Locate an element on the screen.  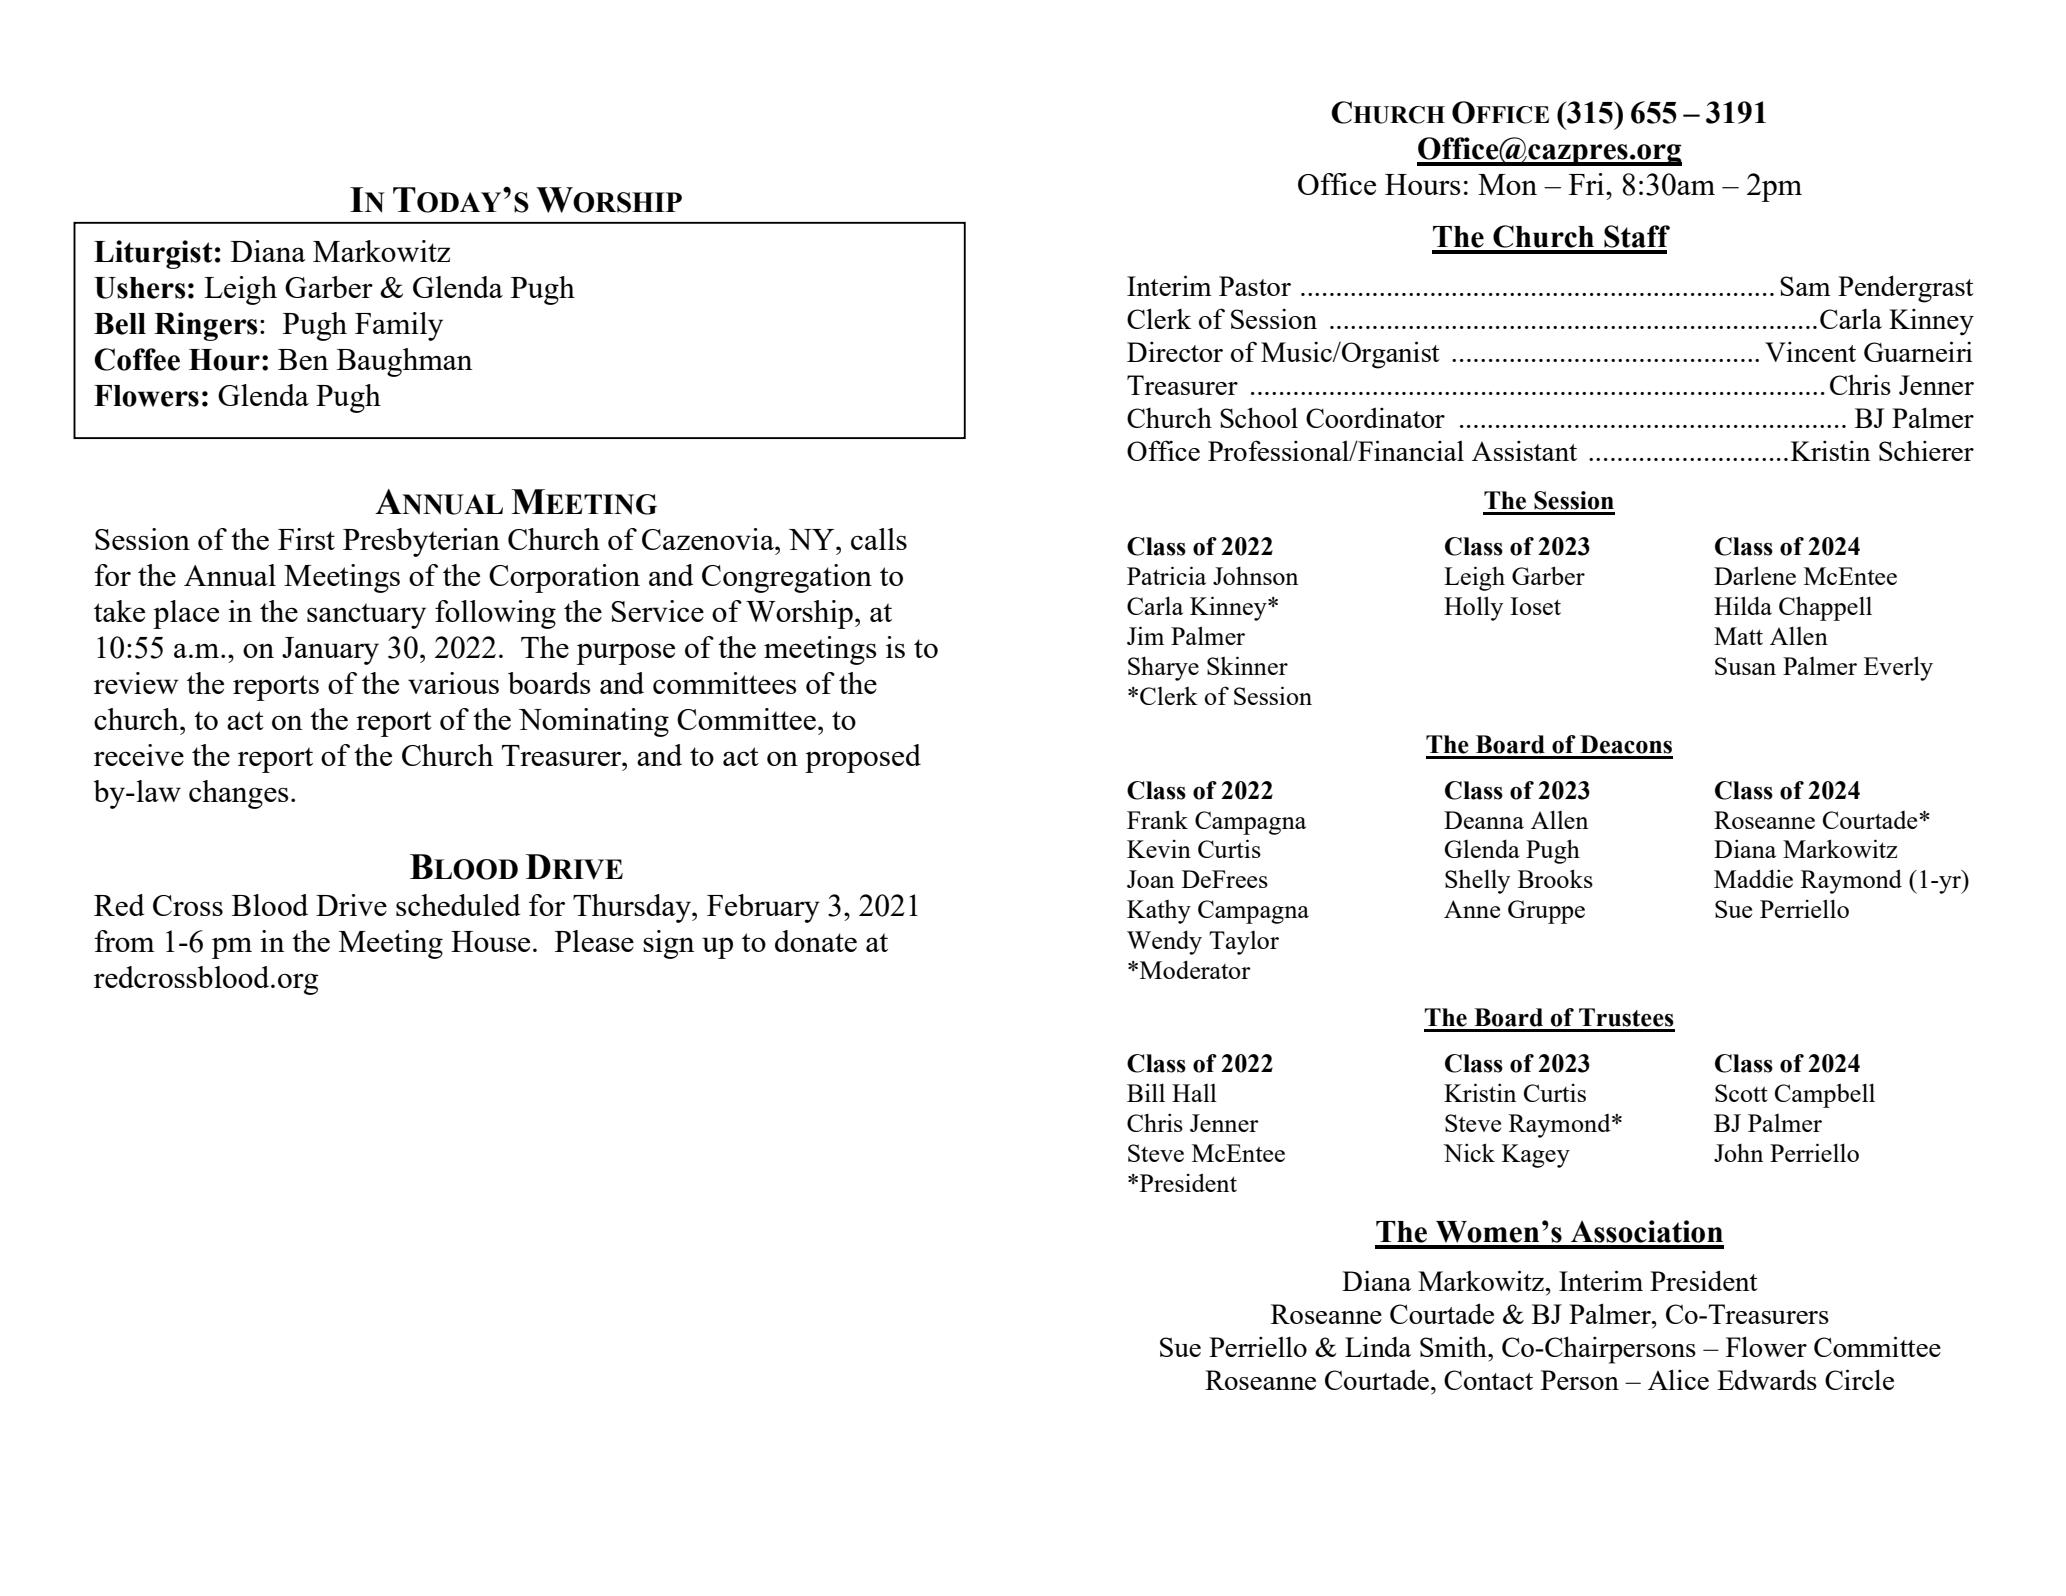
Hilda is located at coordinates (1743, 605).
